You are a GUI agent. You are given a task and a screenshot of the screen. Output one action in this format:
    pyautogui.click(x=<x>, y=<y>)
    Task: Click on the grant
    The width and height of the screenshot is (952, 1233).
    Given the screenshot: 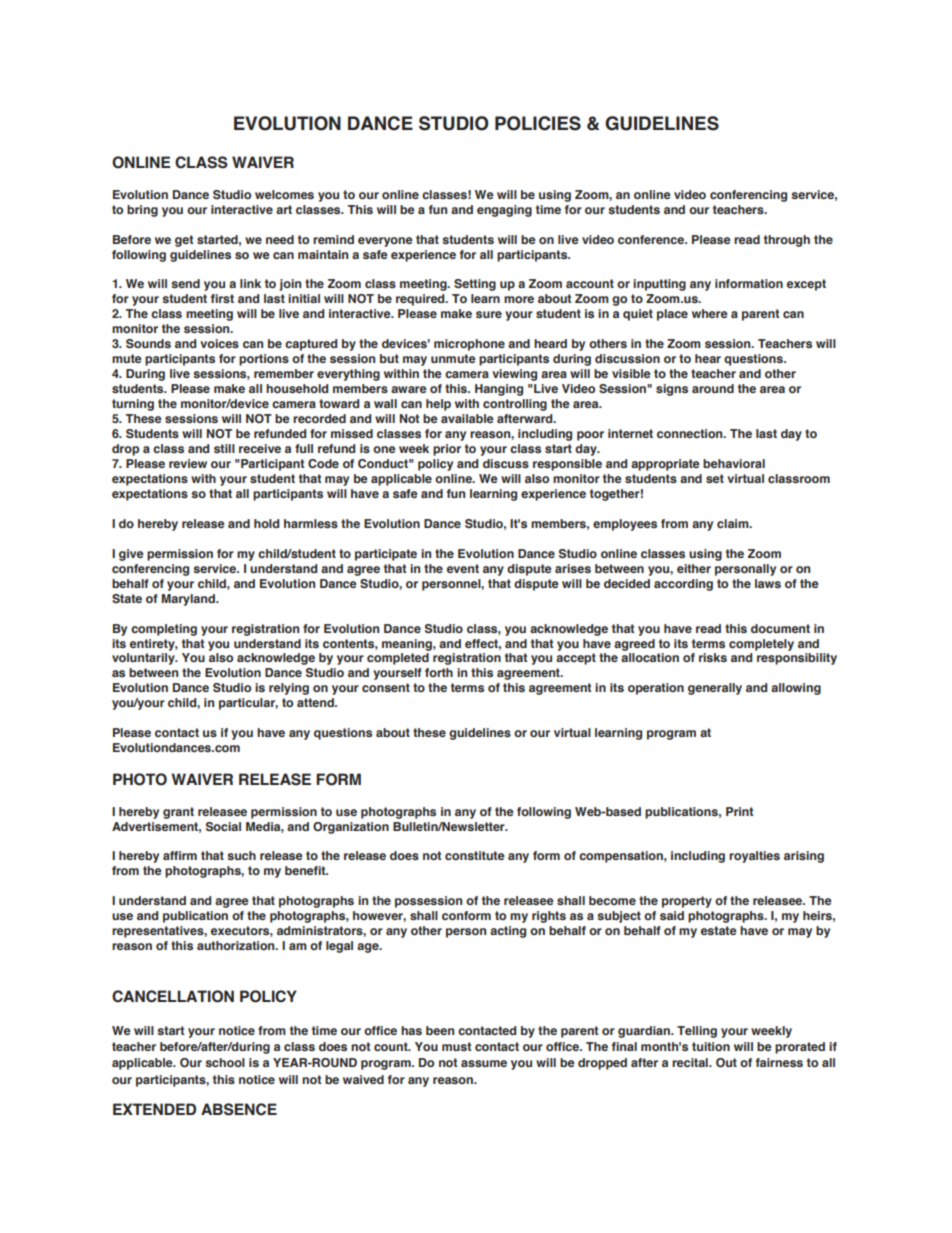 What is the action you would take?
    pyautogui.click(x=178, y=813)
